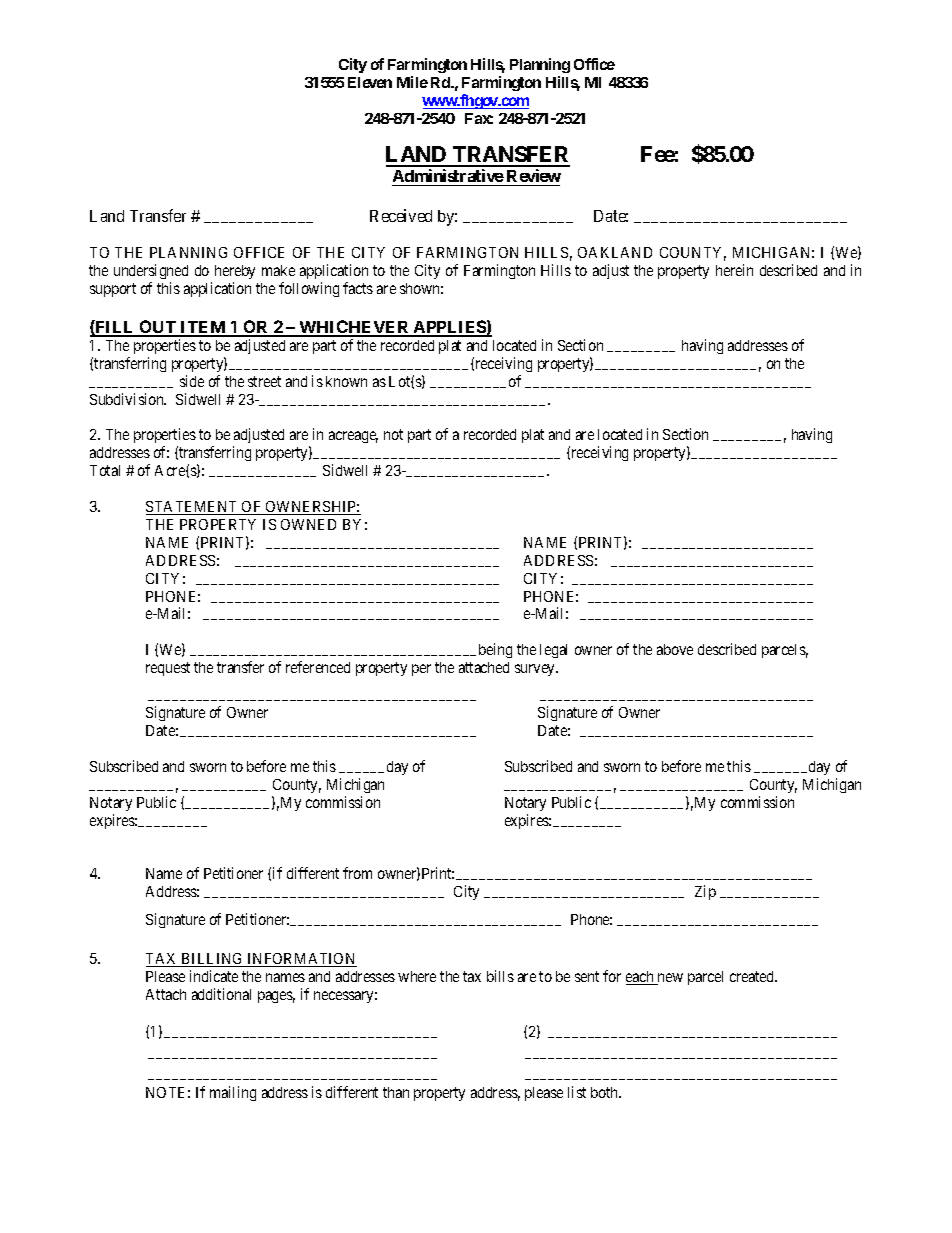 The width and height of the screenshot is (952, 1233). I want to click on STATEMENT, so click(193, 508).
